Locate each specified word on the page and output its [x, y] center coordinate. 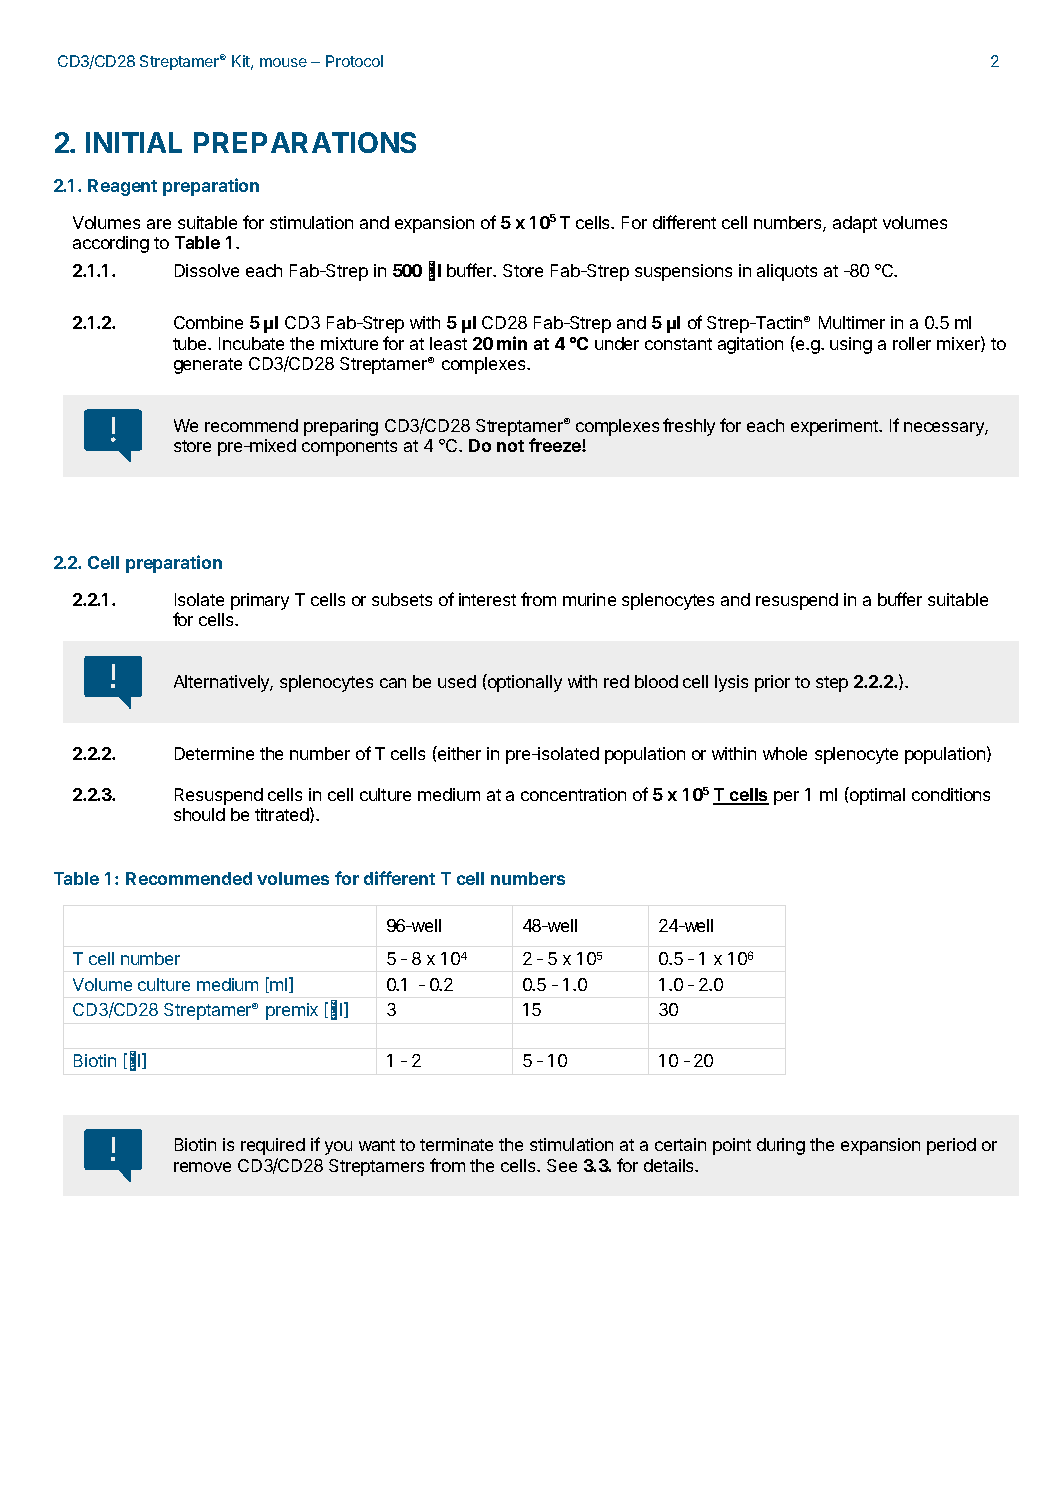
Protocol [354, 61]
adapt [855, 224]
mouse [283, 62]
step [832, 684]
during [781, 1146]
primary [260, 601]
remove [202, 1167]
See [562, 1165]
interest [487, 599]
